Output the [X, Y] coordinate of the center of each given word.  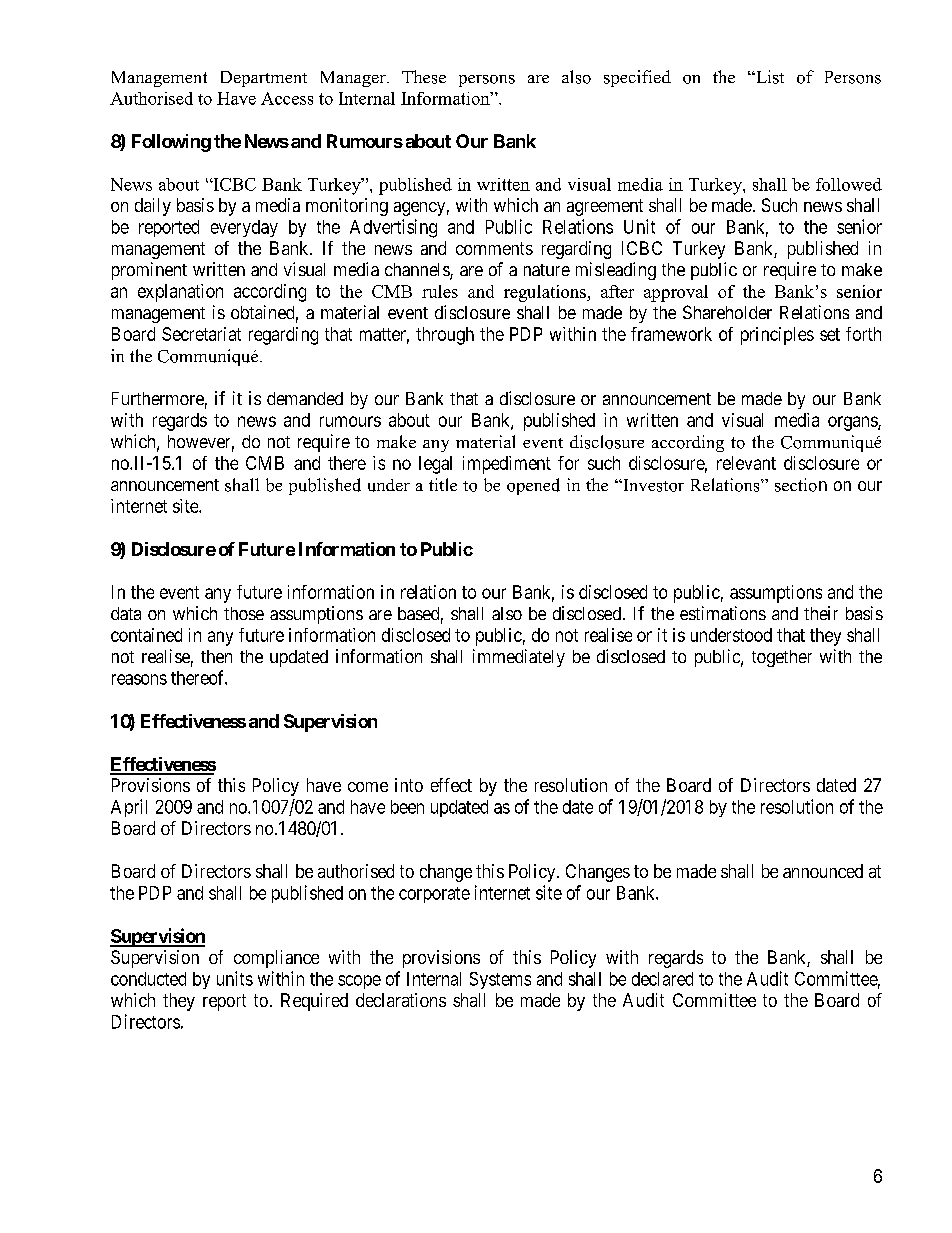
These [424, 77]
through [445, 336]
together [782, 658]
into [409, 785]
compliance [276, 959]
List [769, 77]
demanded [305, 398]
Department [264, 79]
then [216, 656]
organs [853, 423]
